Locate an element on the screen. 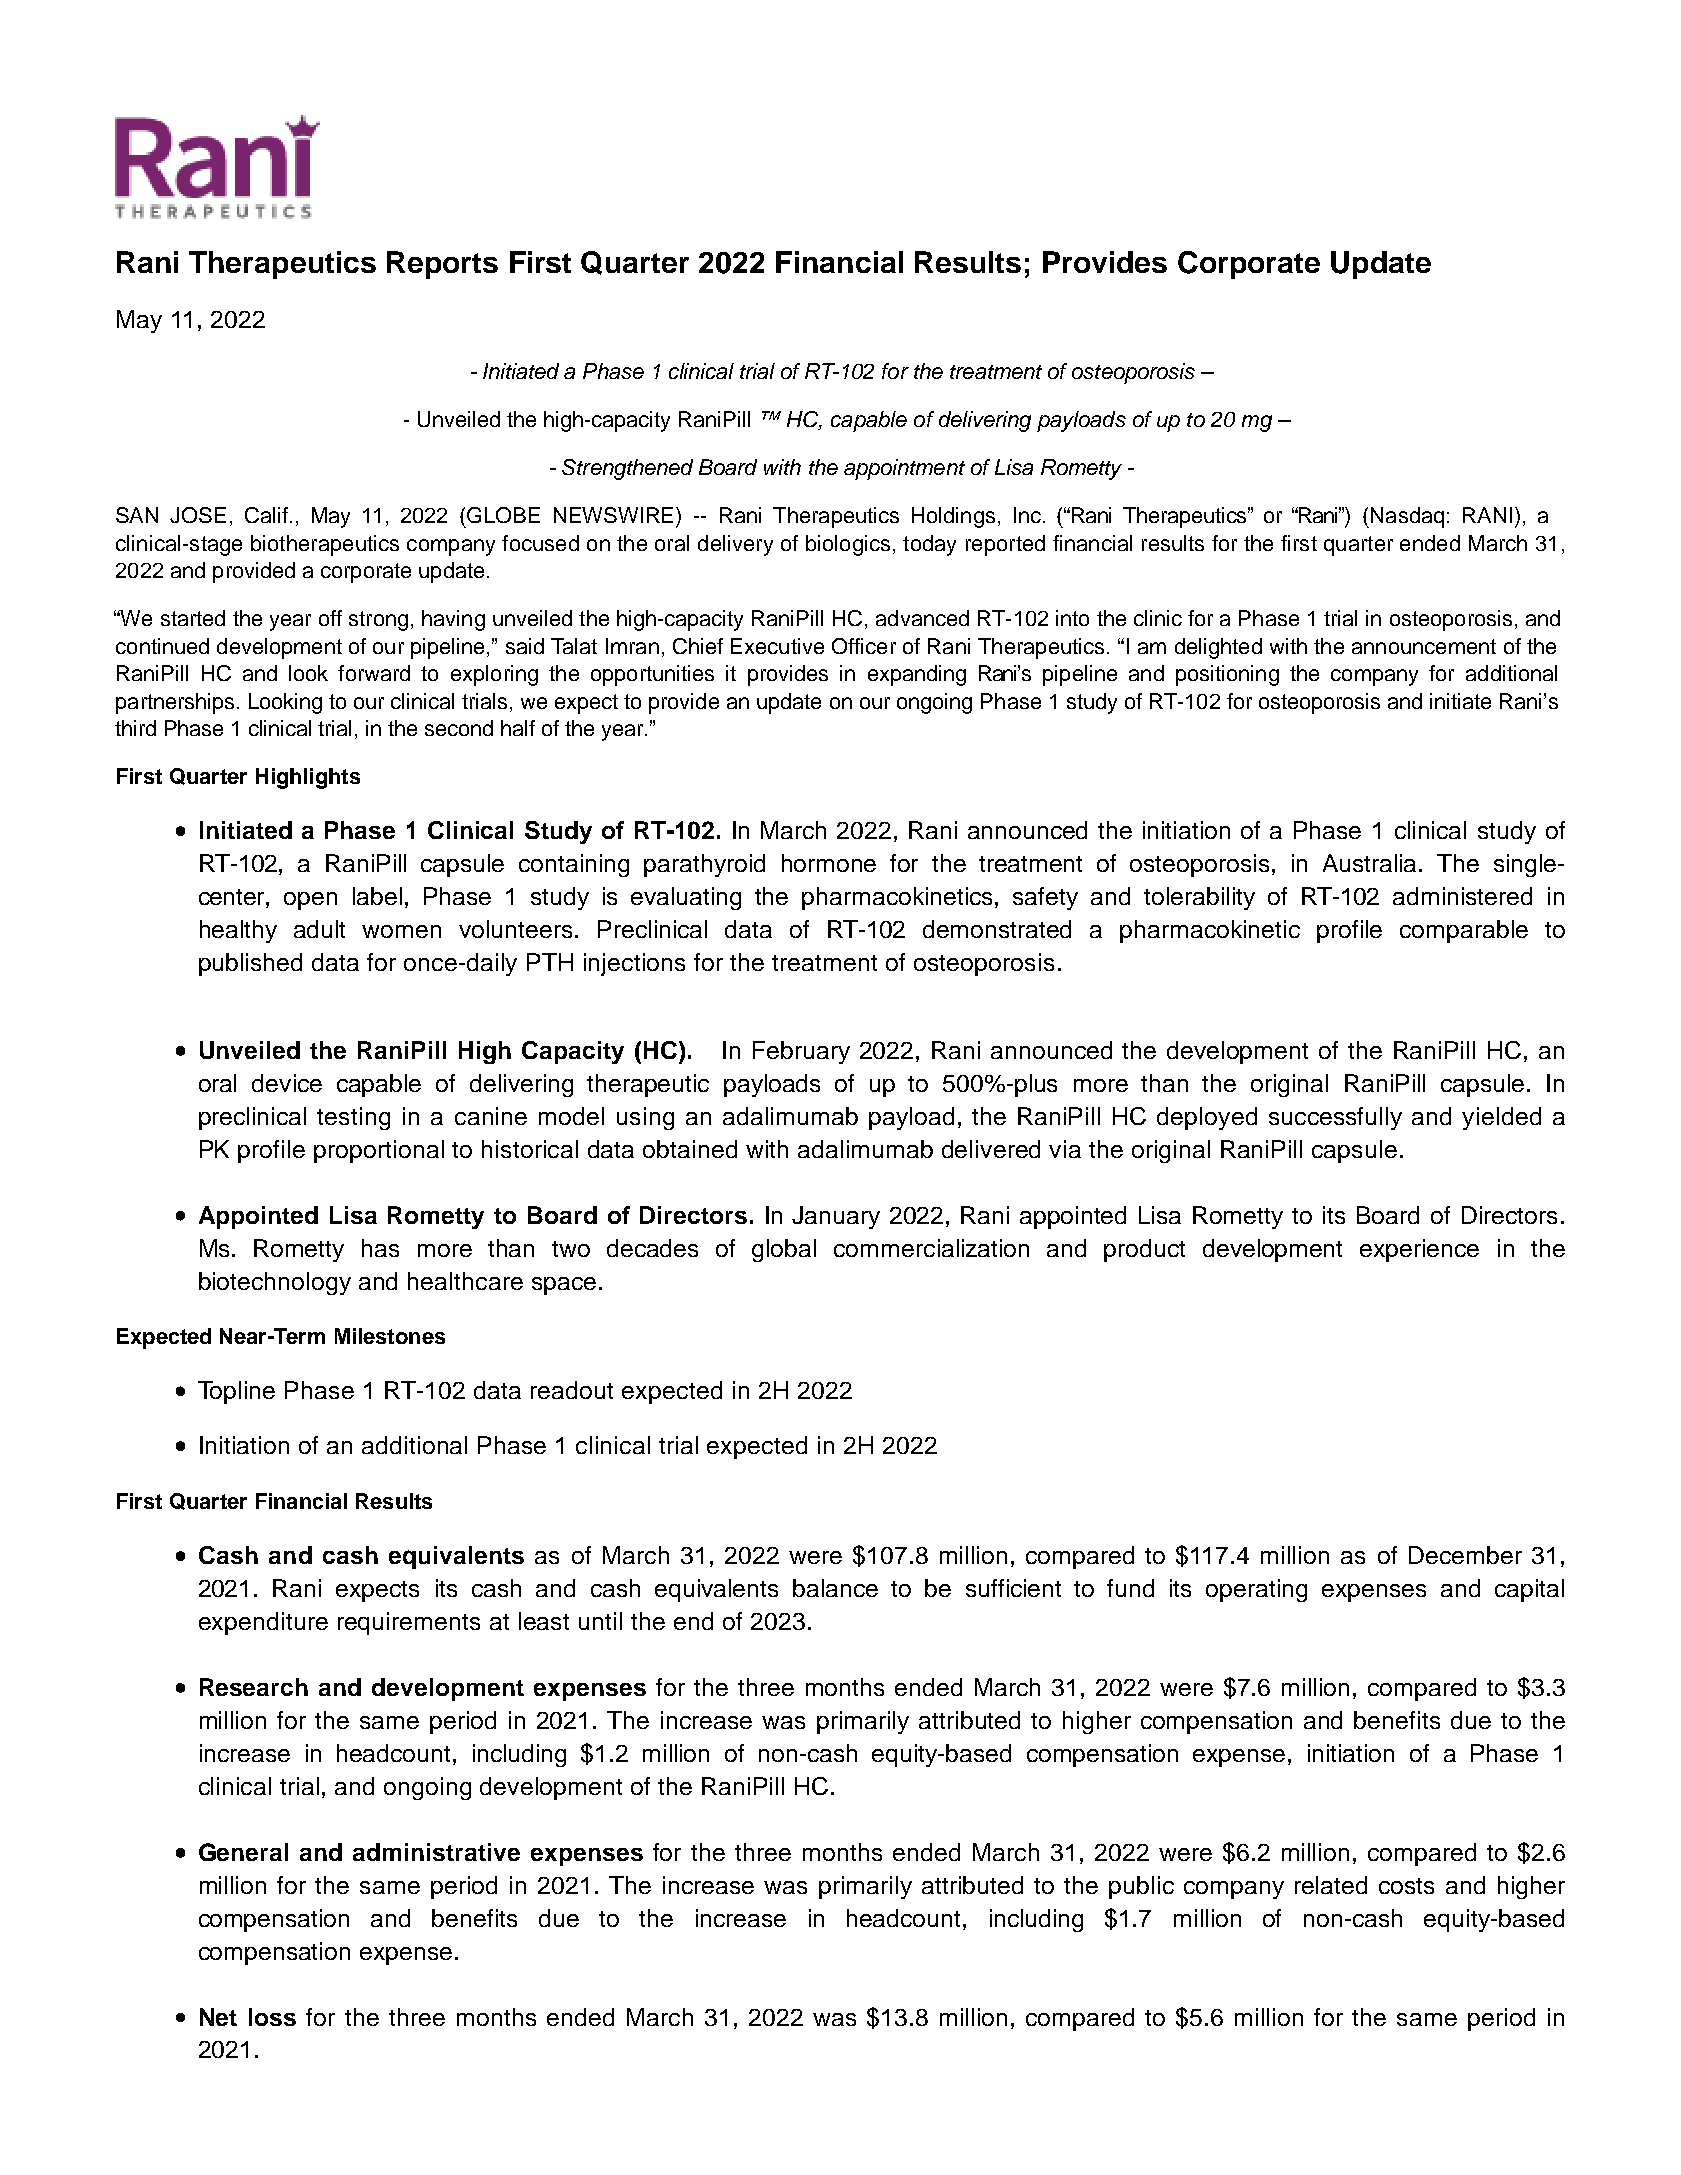 The image size is (1681, 2175). Nasdaq is located at coordinates (1407, 517).
